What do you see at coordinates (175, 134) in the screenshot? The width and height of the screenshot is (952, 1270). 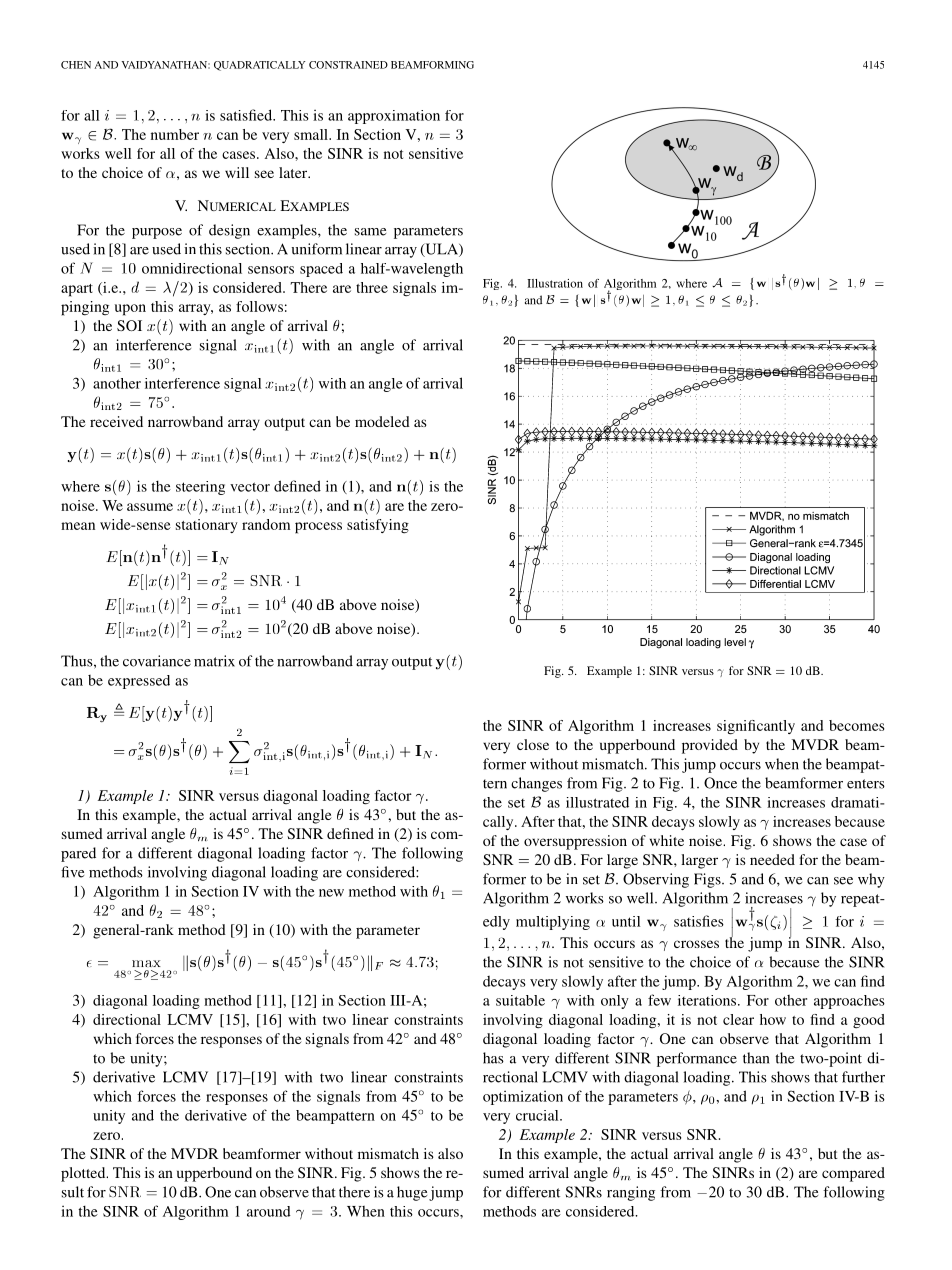 I see `number` at bounding box center [175, 134].
